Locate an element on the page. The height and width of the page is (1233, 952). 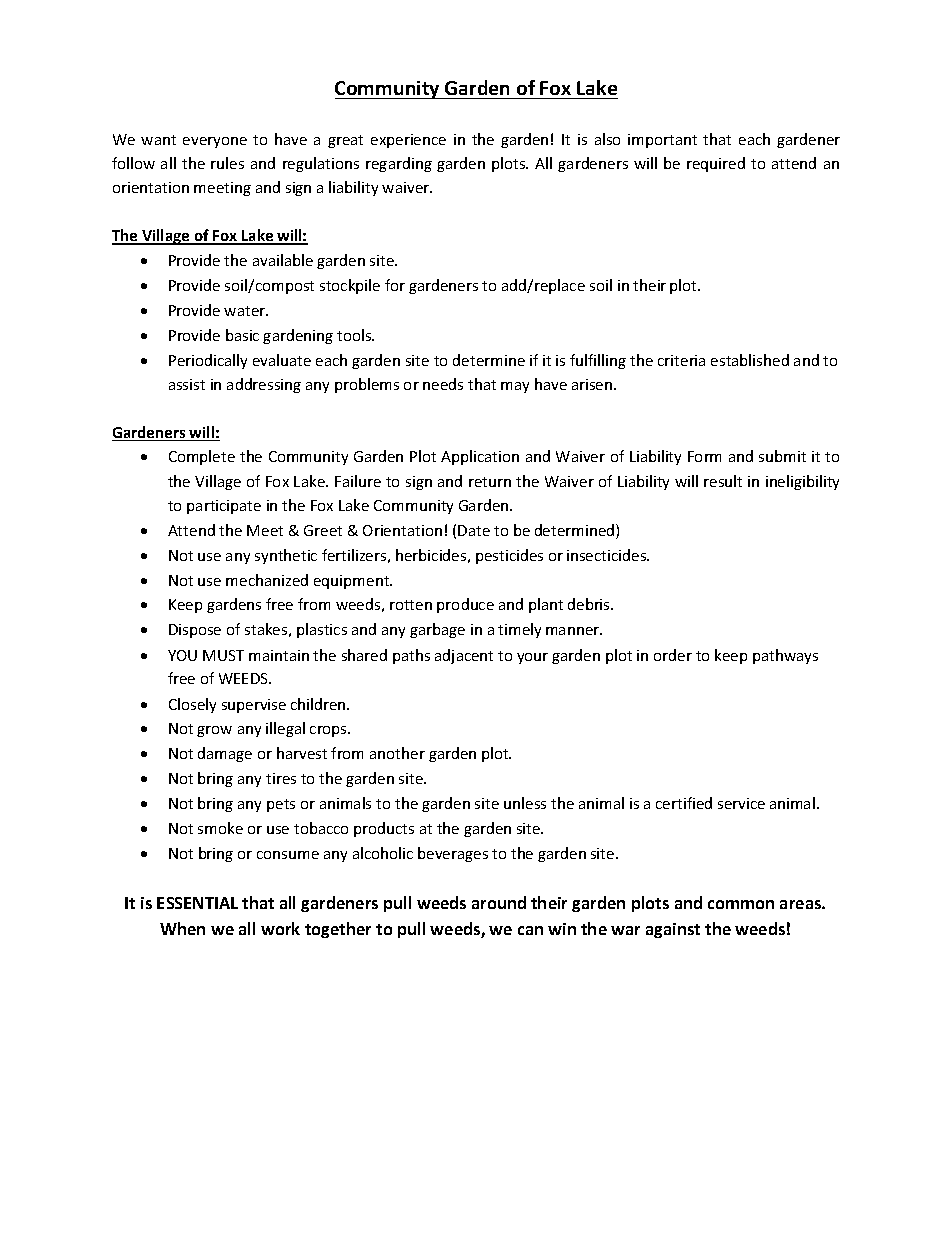
around is located at coordinates (499, 902).
